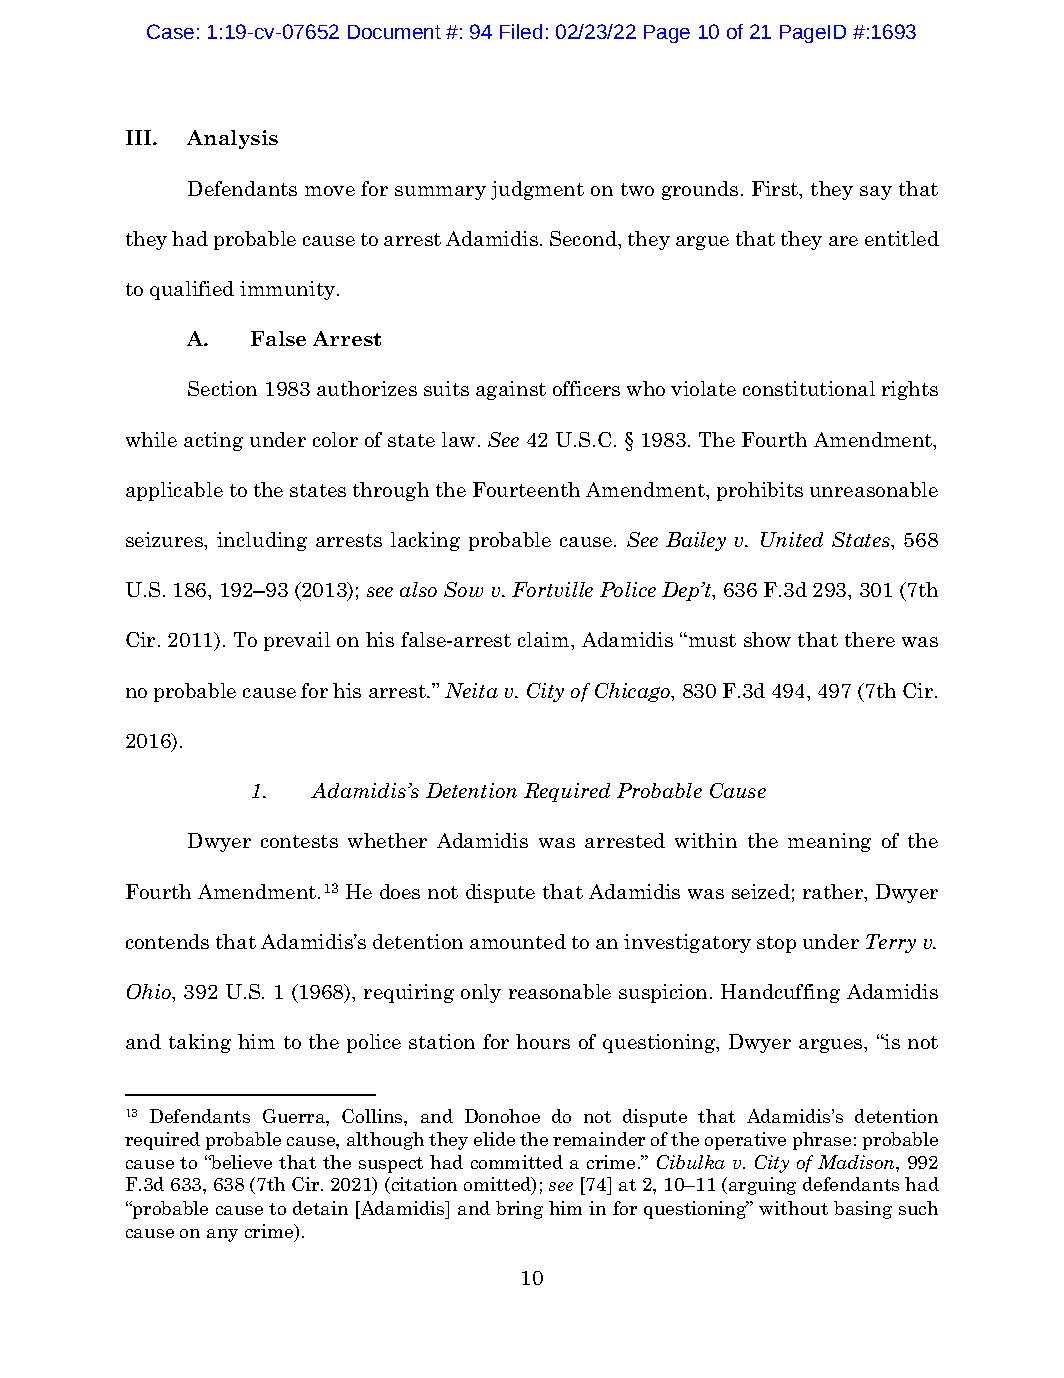 This screenshot has width=1064, height=1378. What do you see at coordinates (792, 539) in the screenshot?
I see `United` at bounding box center [792, 539].
